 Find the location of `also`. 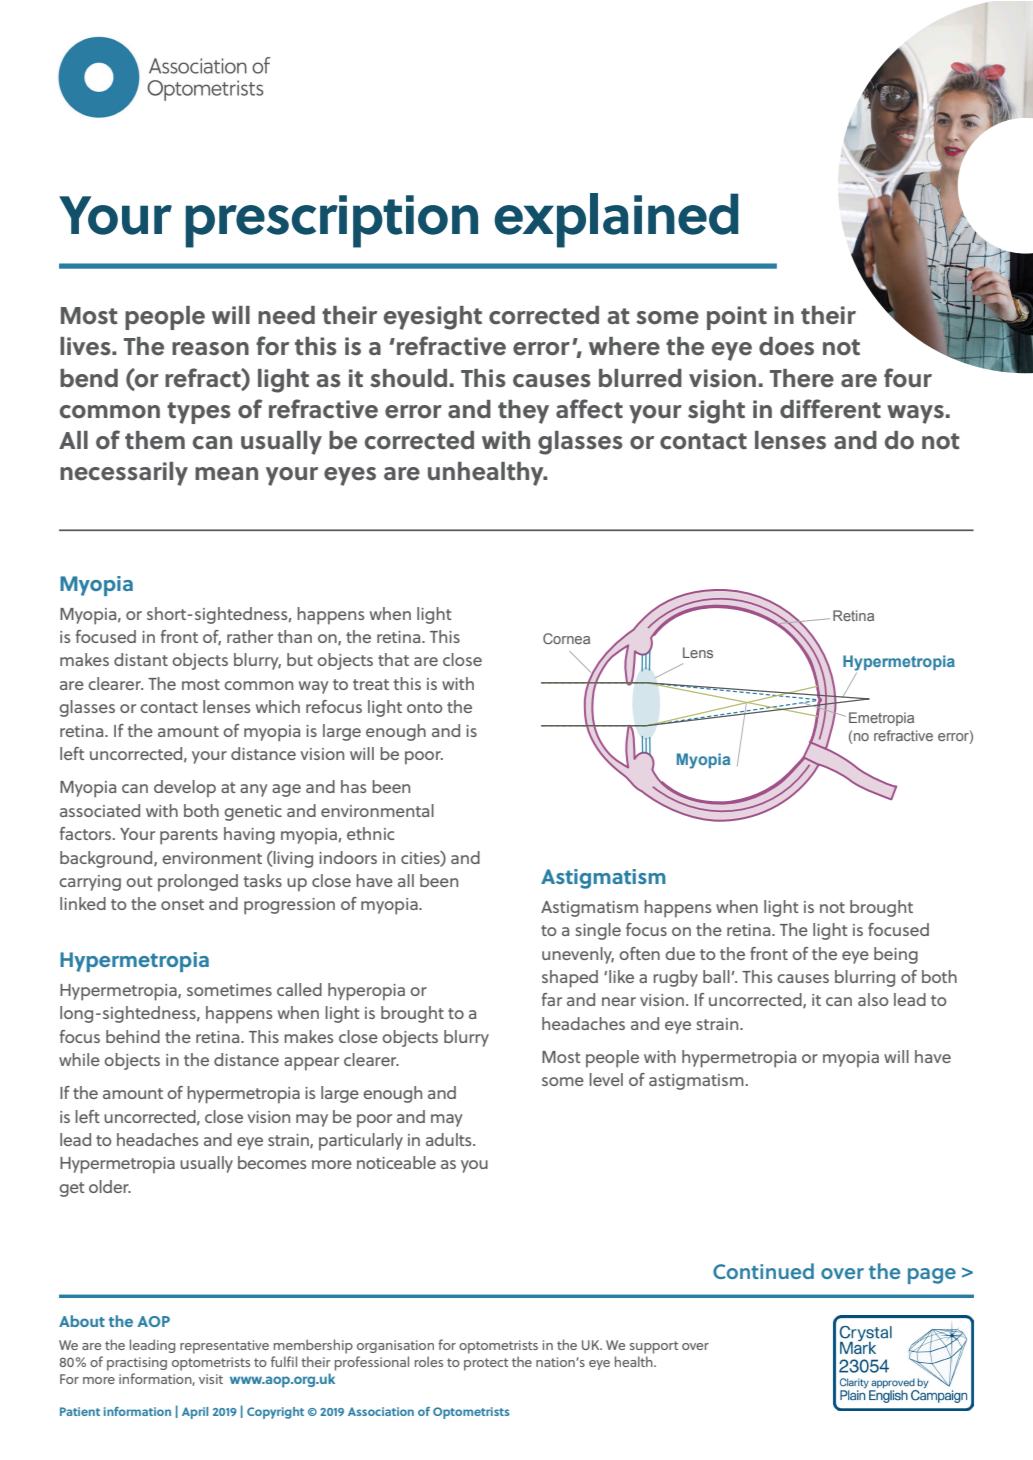

also is located at coordinates (873, 999).
